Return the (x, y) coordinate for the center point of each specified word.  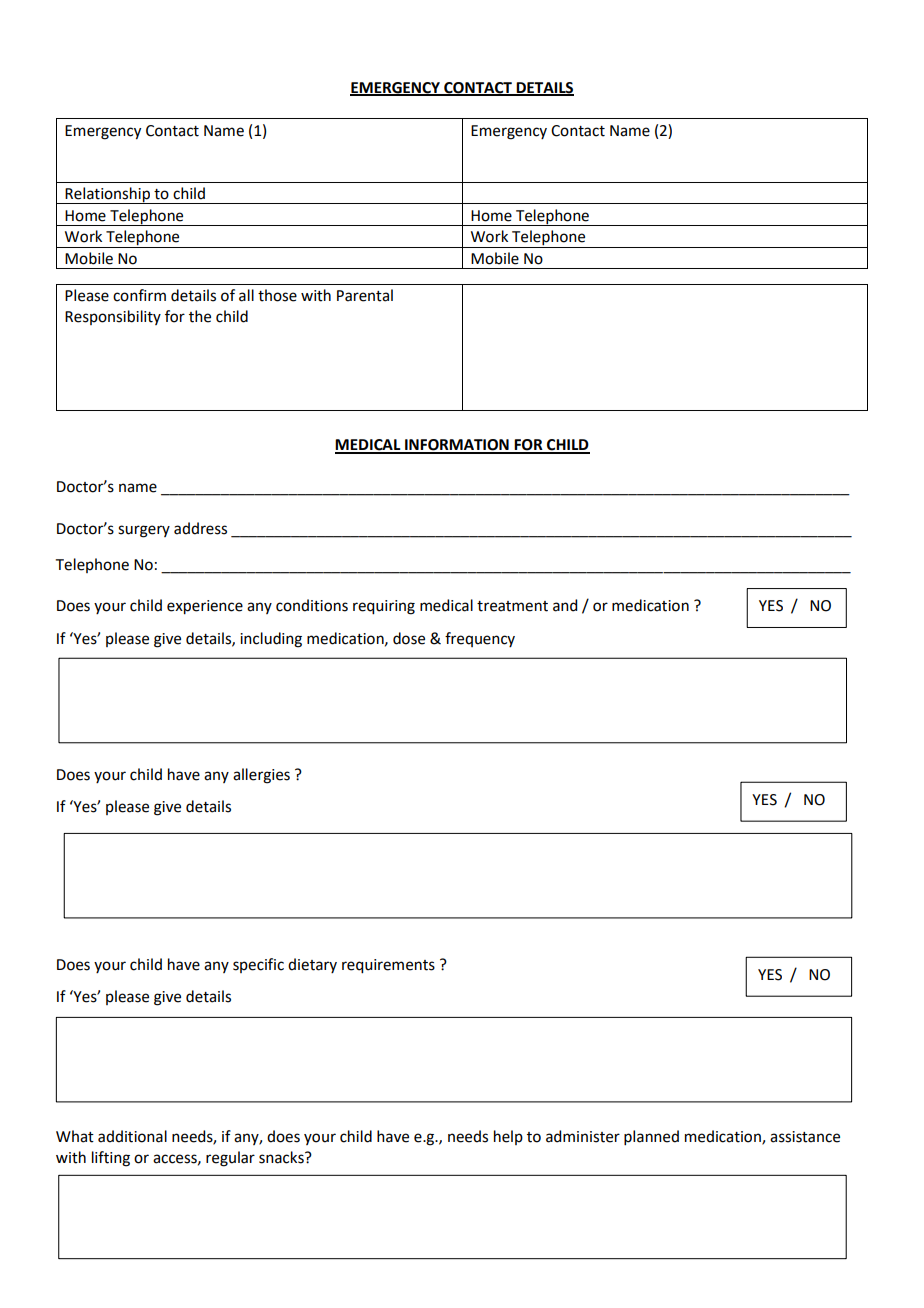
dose (409, 638)
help (508, 1137)
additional (132, 1136)
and (565, 605)
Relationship (108, 195)
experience (205, 607)
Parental (365, 295)
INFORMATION (457, 446)
